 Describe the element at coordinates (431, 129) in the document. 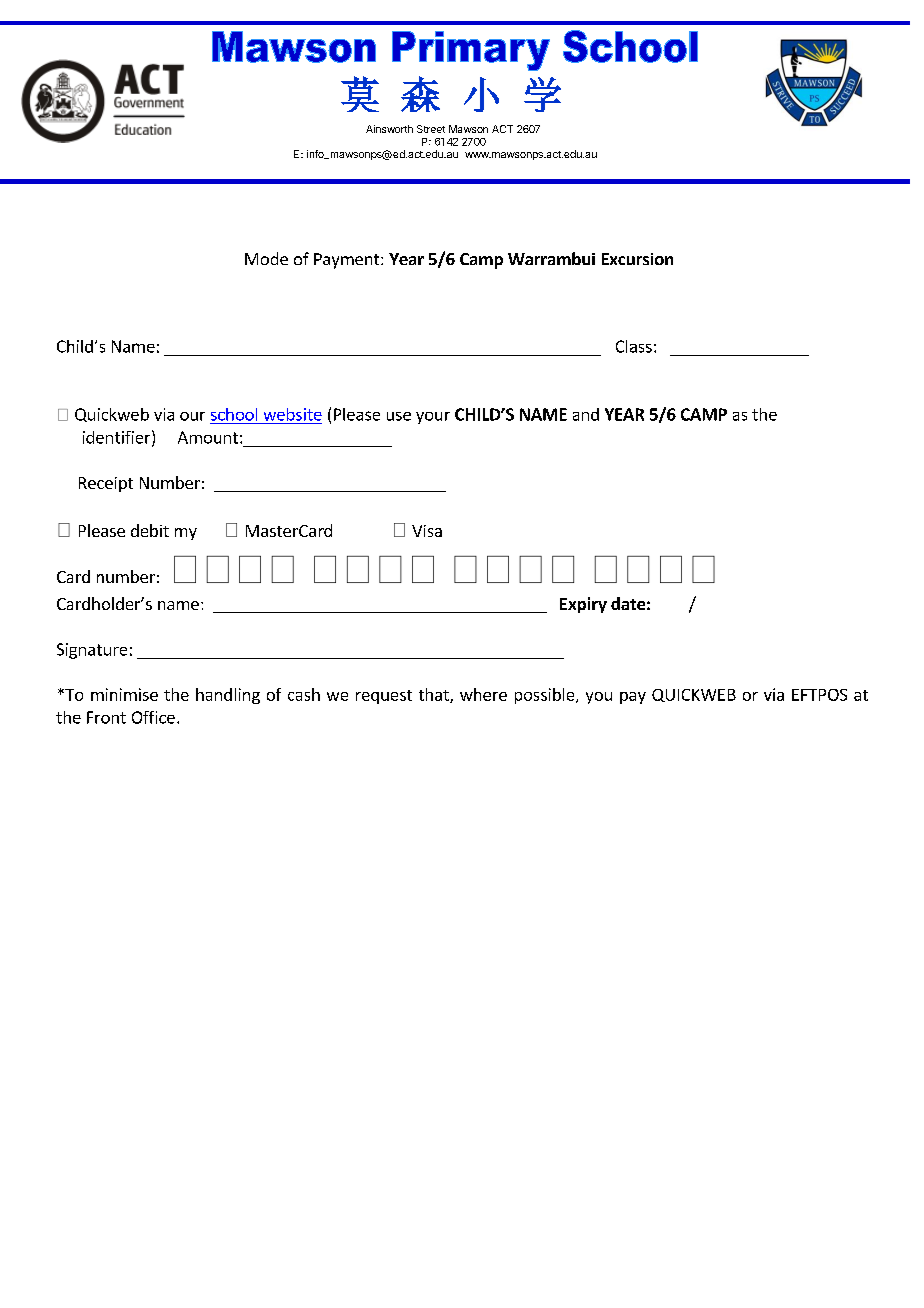

I see `Street` at that location.
